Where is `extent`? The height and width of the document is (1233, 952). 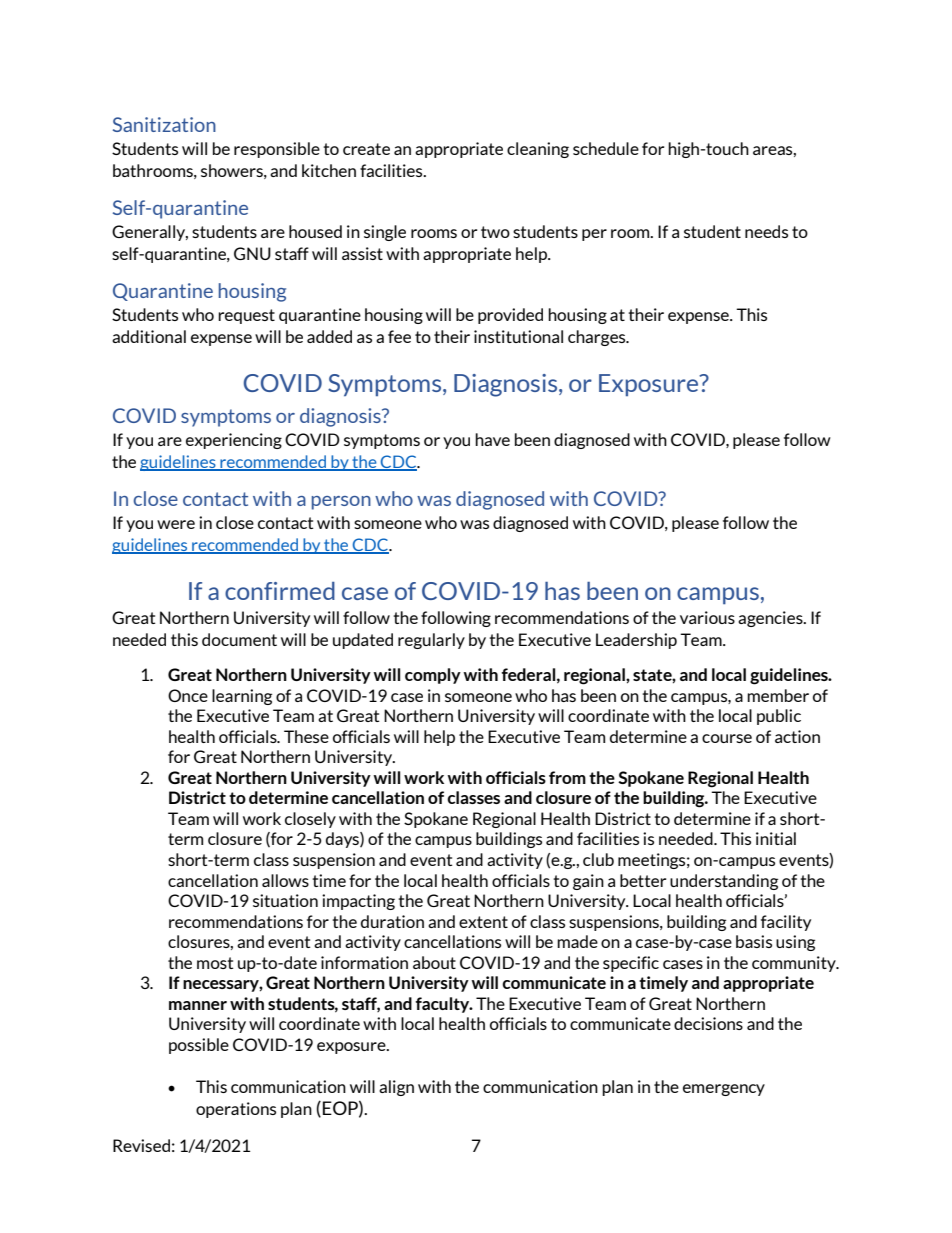
extent is located at coordinates (483, 922).
